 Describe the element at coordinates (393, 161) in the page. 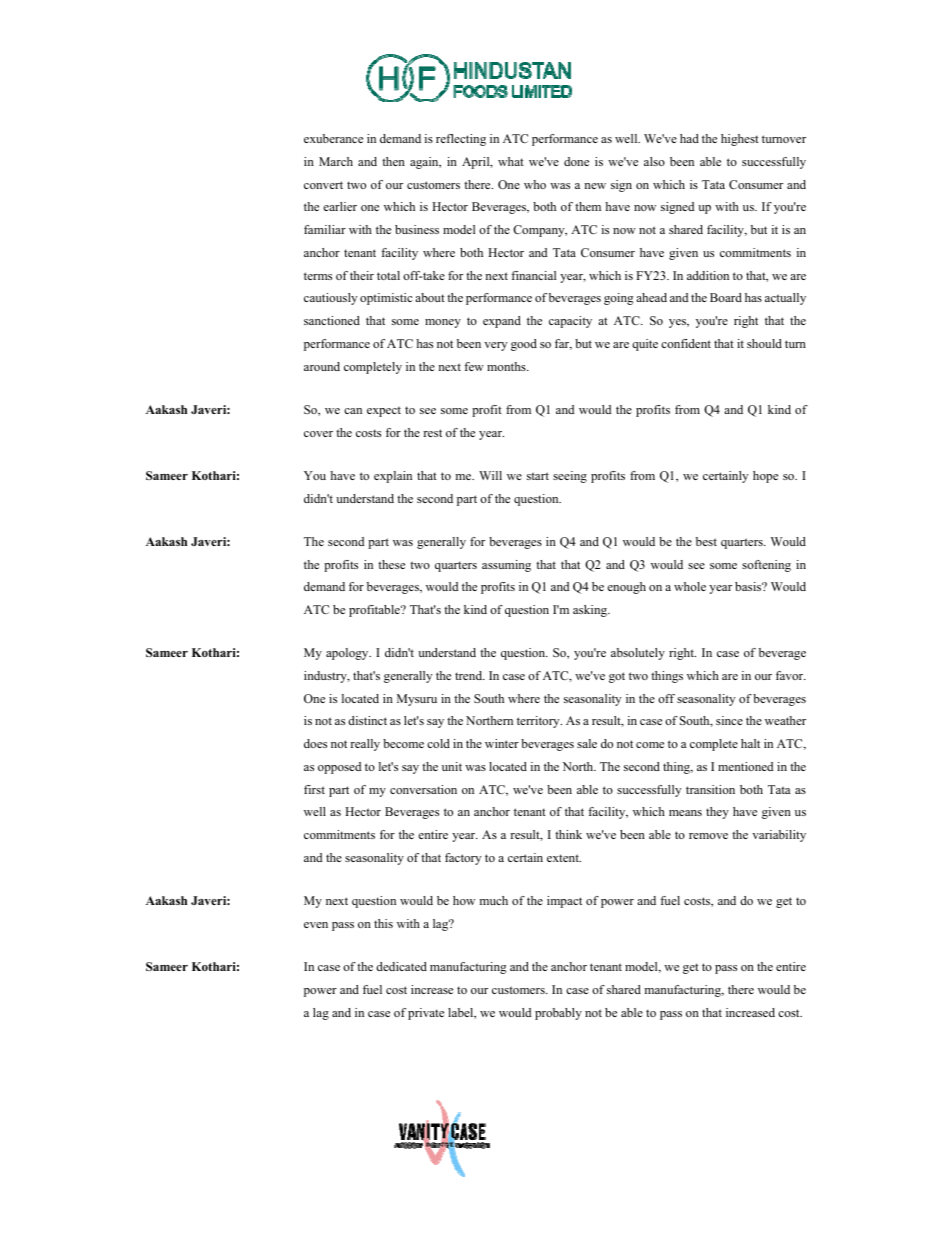

I see `then` at that location.
